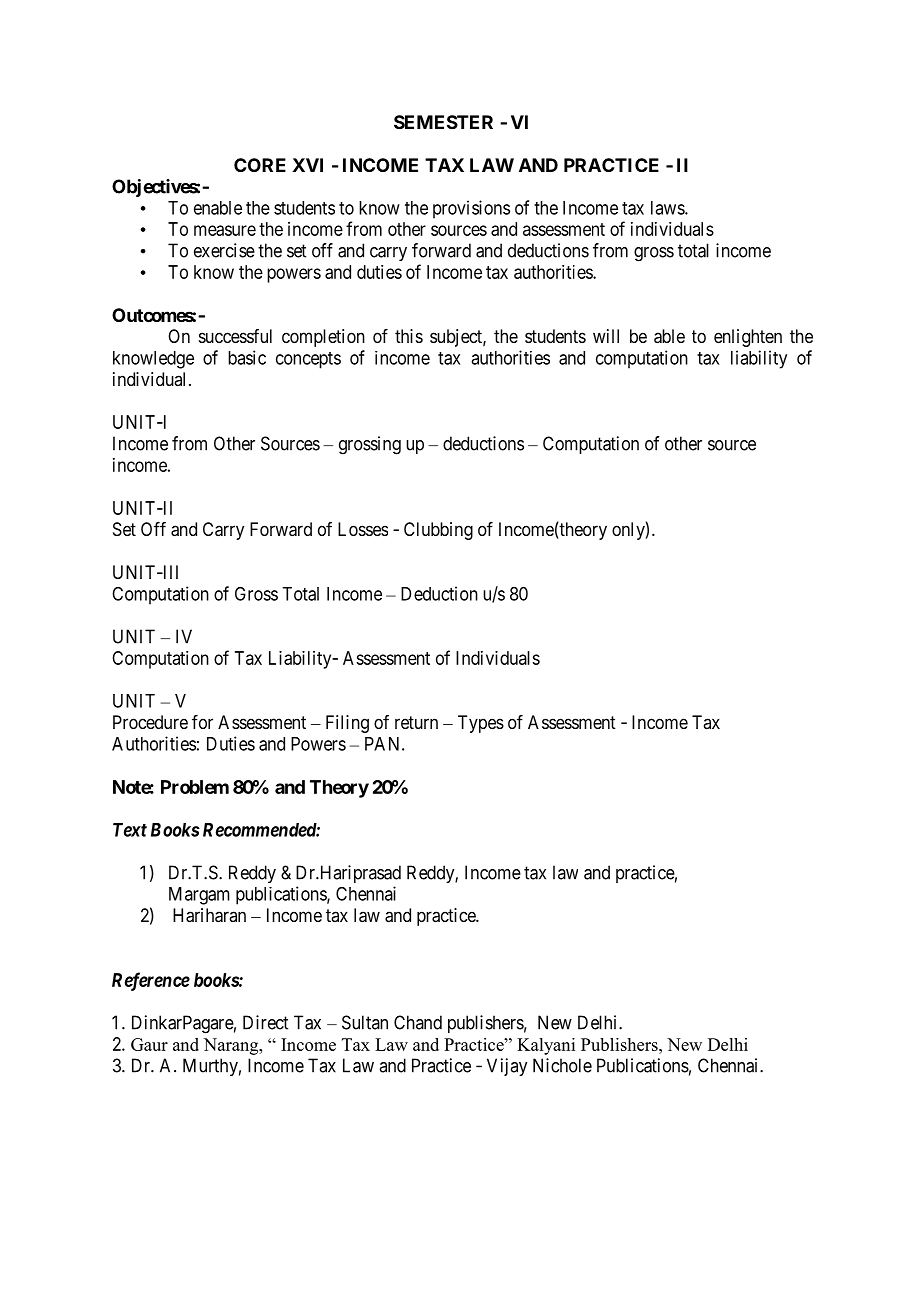  What do you see at coordinates (265, 1022) in the screenshot?
I see `Direct` at bounding box center [265, 1022].
